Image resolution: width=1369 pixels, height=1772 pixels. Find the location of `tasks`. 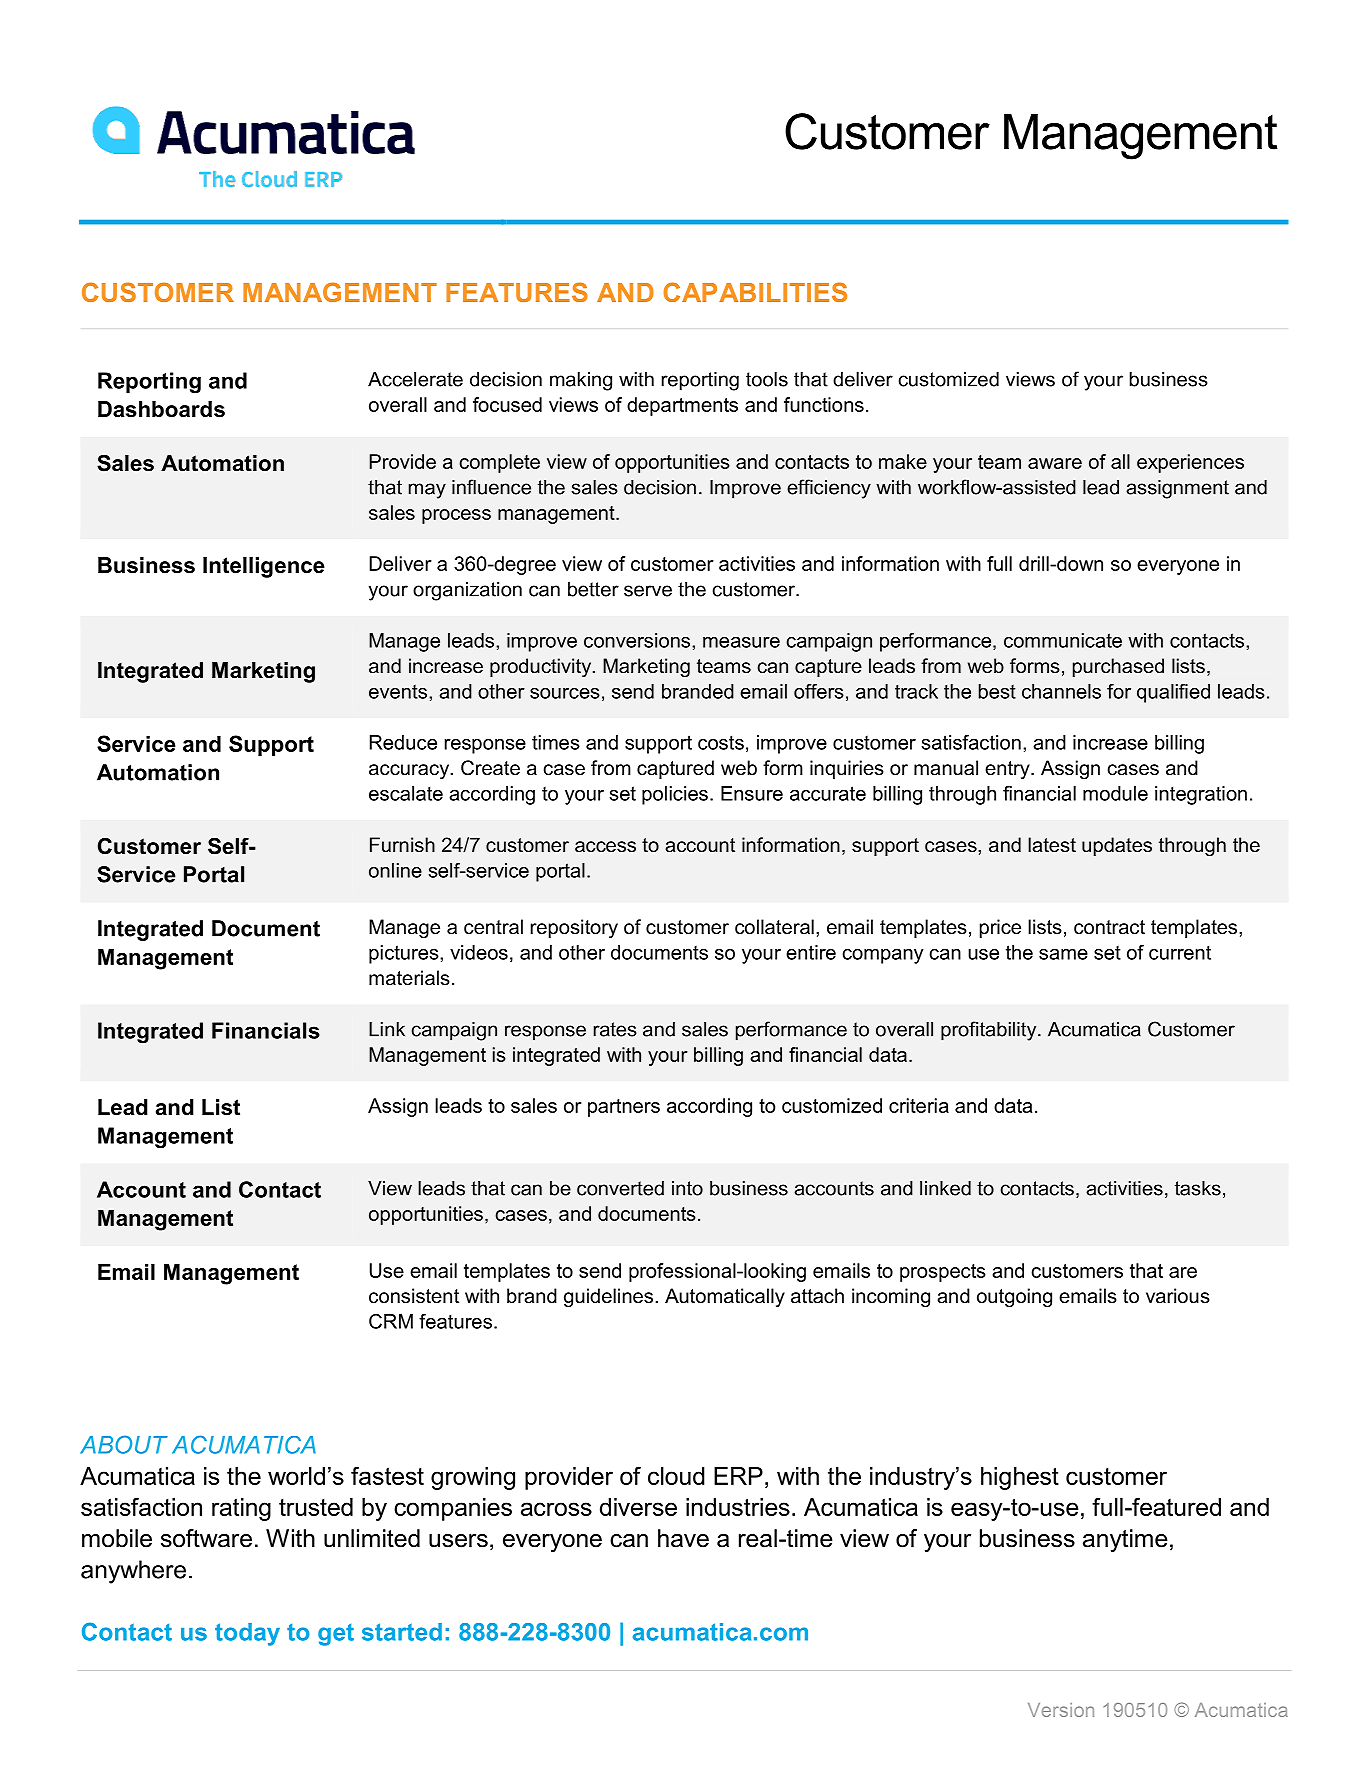

tasks is located at coordinates (1198, 1188).
